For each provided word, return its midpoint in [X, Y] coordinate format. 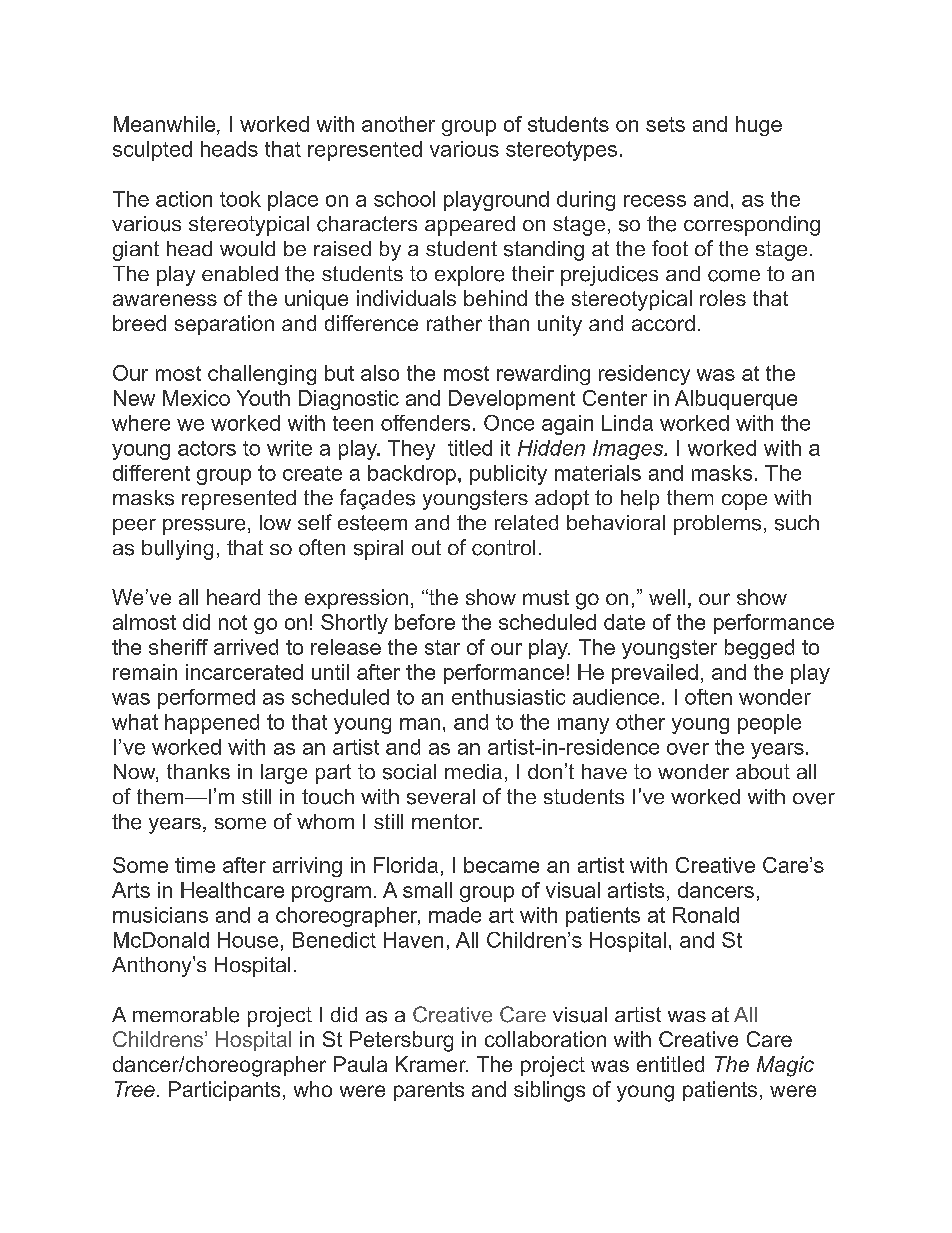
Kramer [432, 1064]
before [425, 622]
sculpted [152, 151]
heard [233, 597]
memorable [186, 1015]
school [404, 199]
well [667, 597]
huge [759, 126]
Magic [785, 1066]
